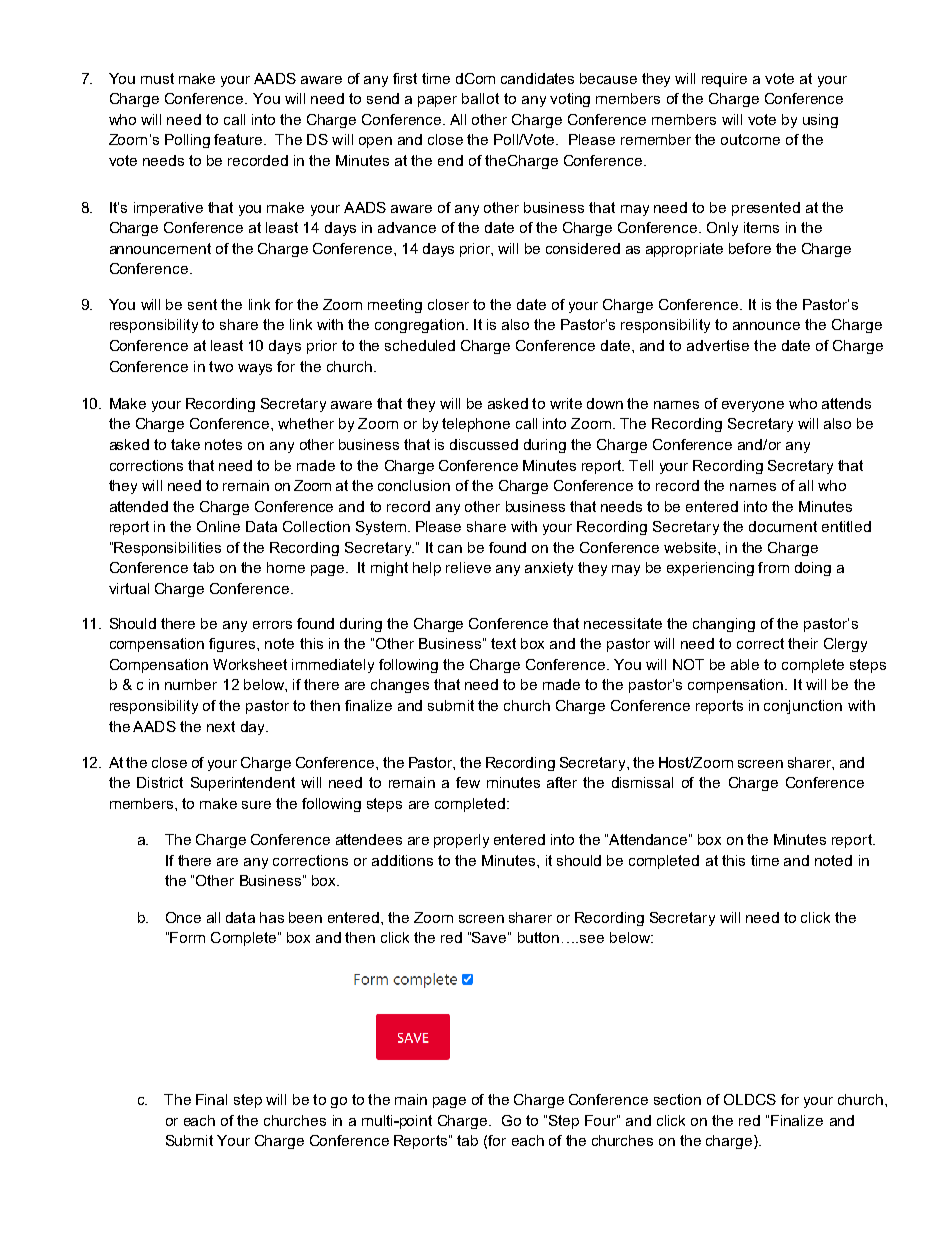 The image size is (952, 1233). Describe the element at coordinates (803, 707) in the screenshot. I see `conjunction` at that location.
